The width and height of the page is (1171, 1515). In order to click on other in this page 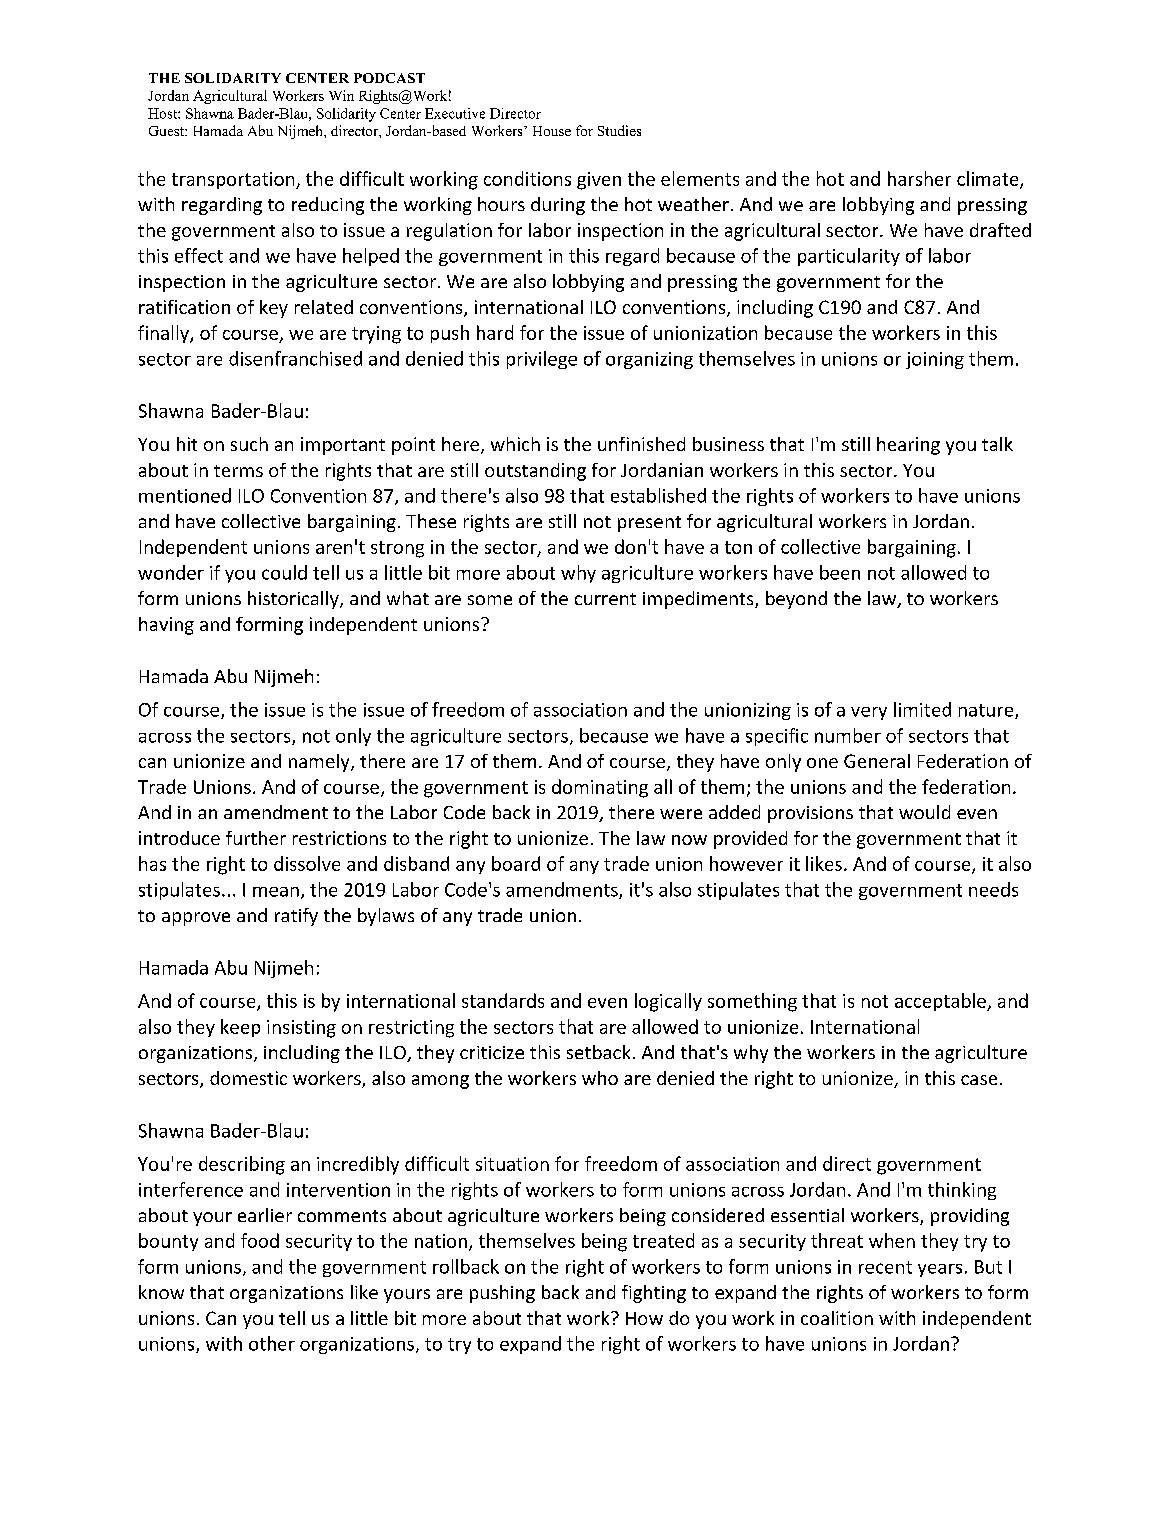, I will do `click(272, 1343)`.
